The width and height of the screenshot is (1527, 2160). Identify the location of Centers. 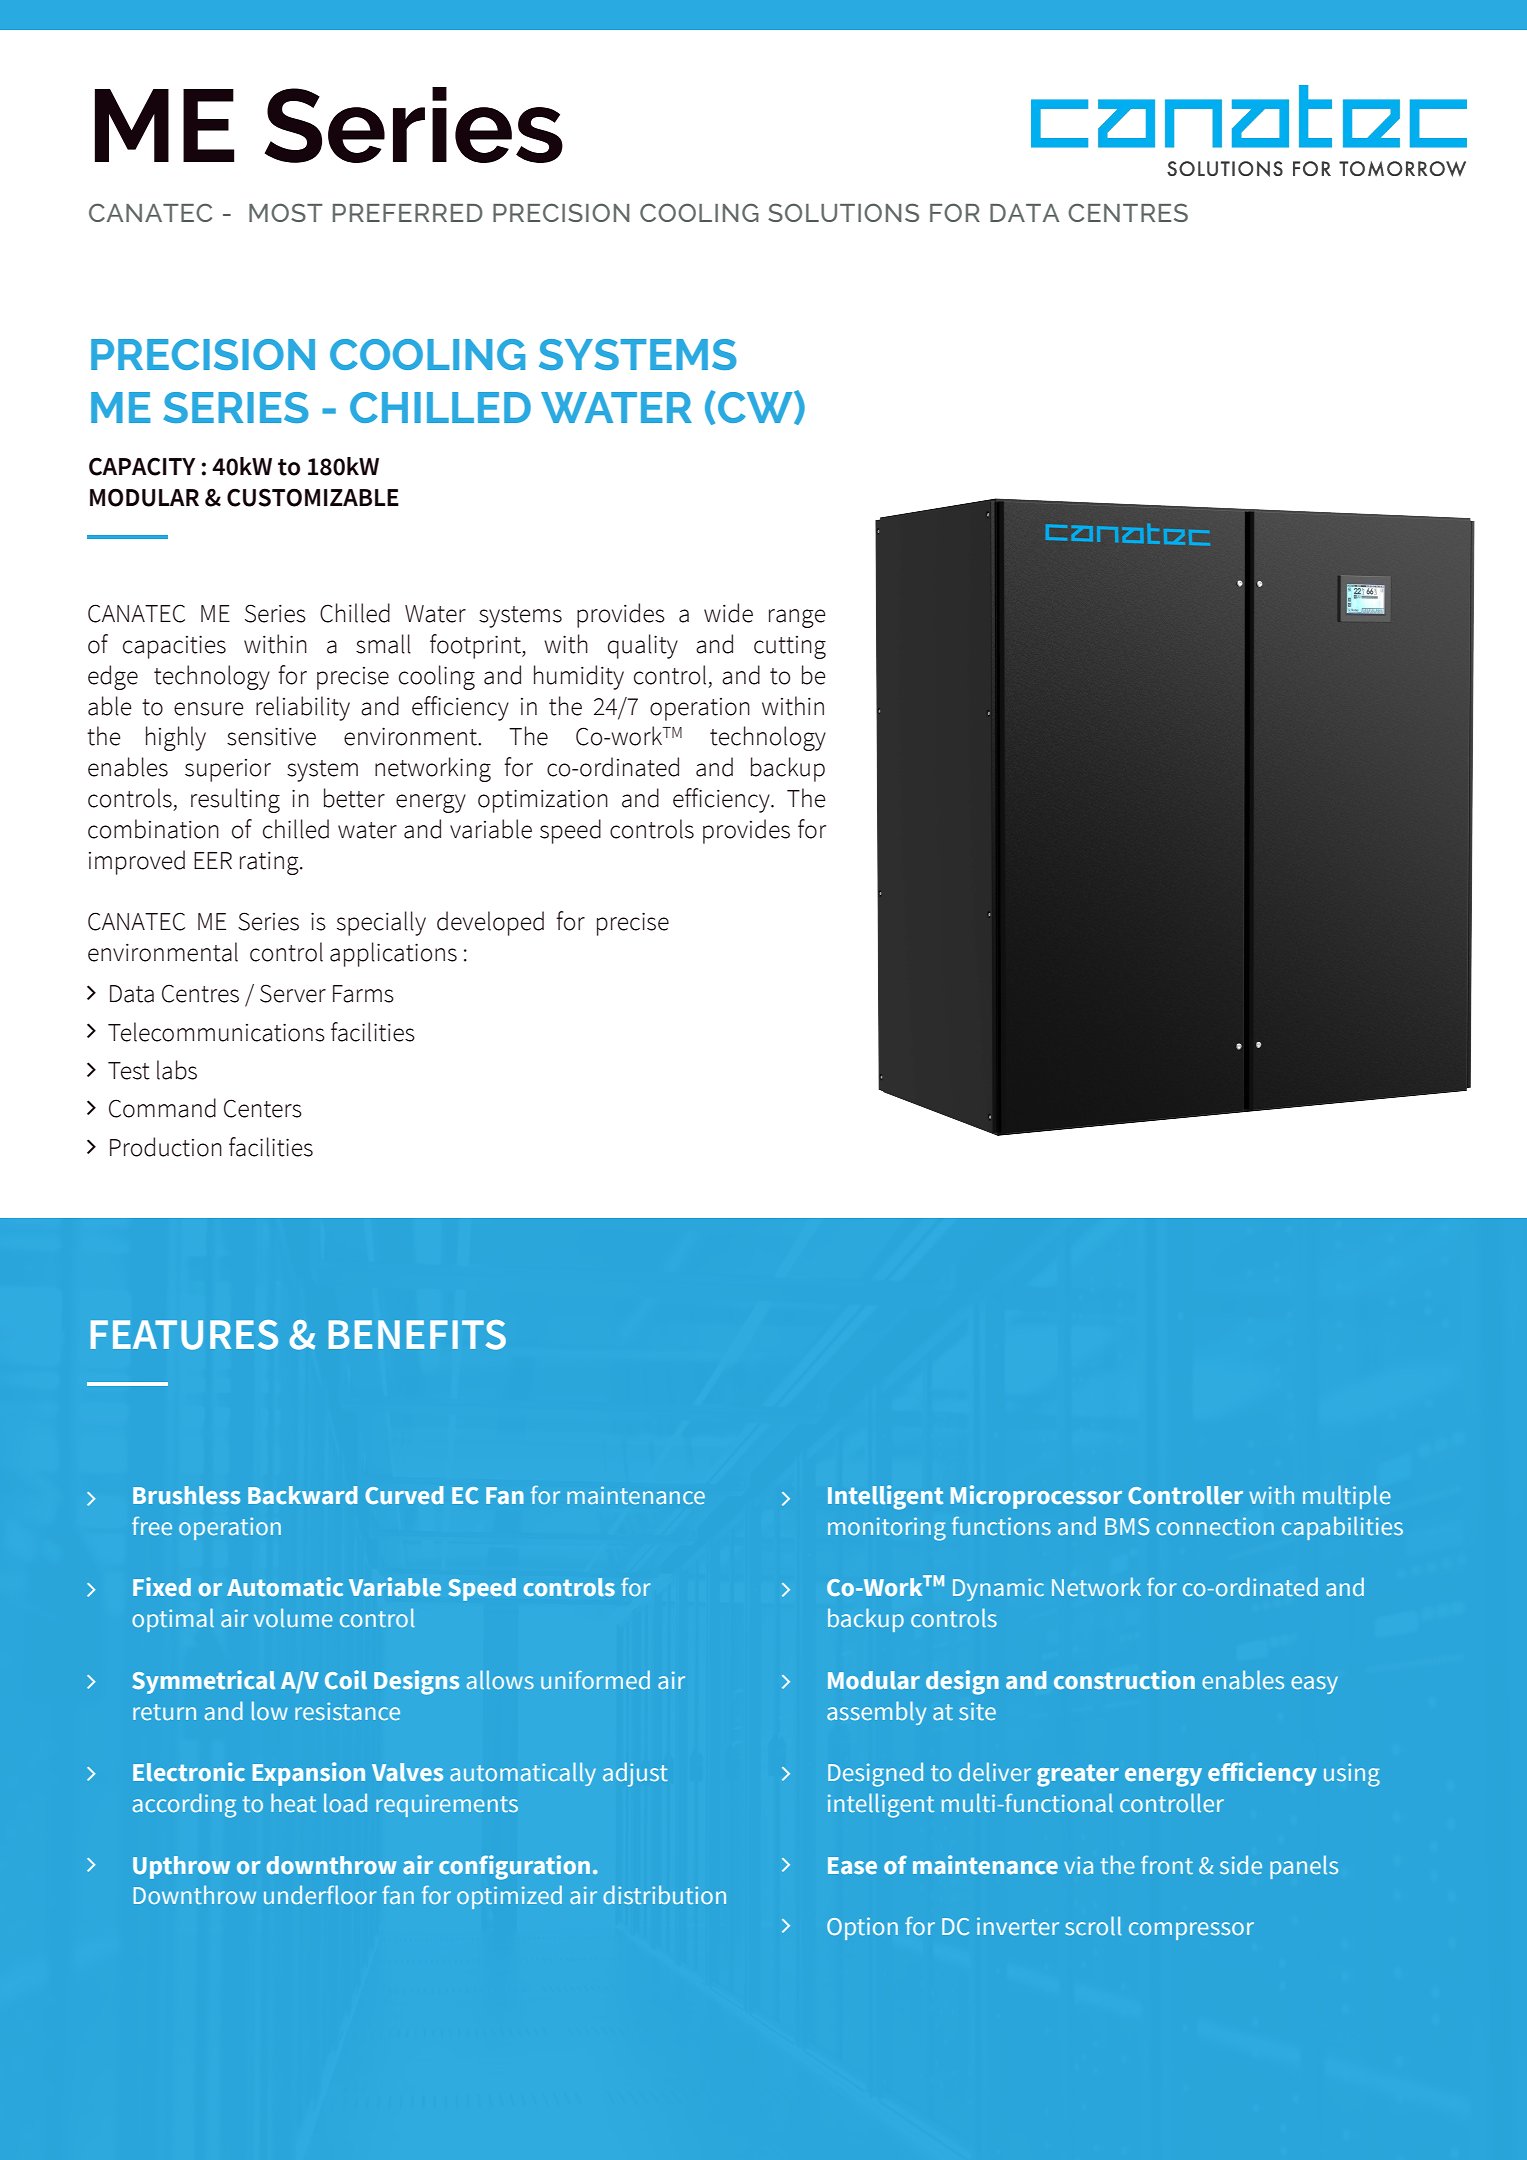
(263, 1108).
